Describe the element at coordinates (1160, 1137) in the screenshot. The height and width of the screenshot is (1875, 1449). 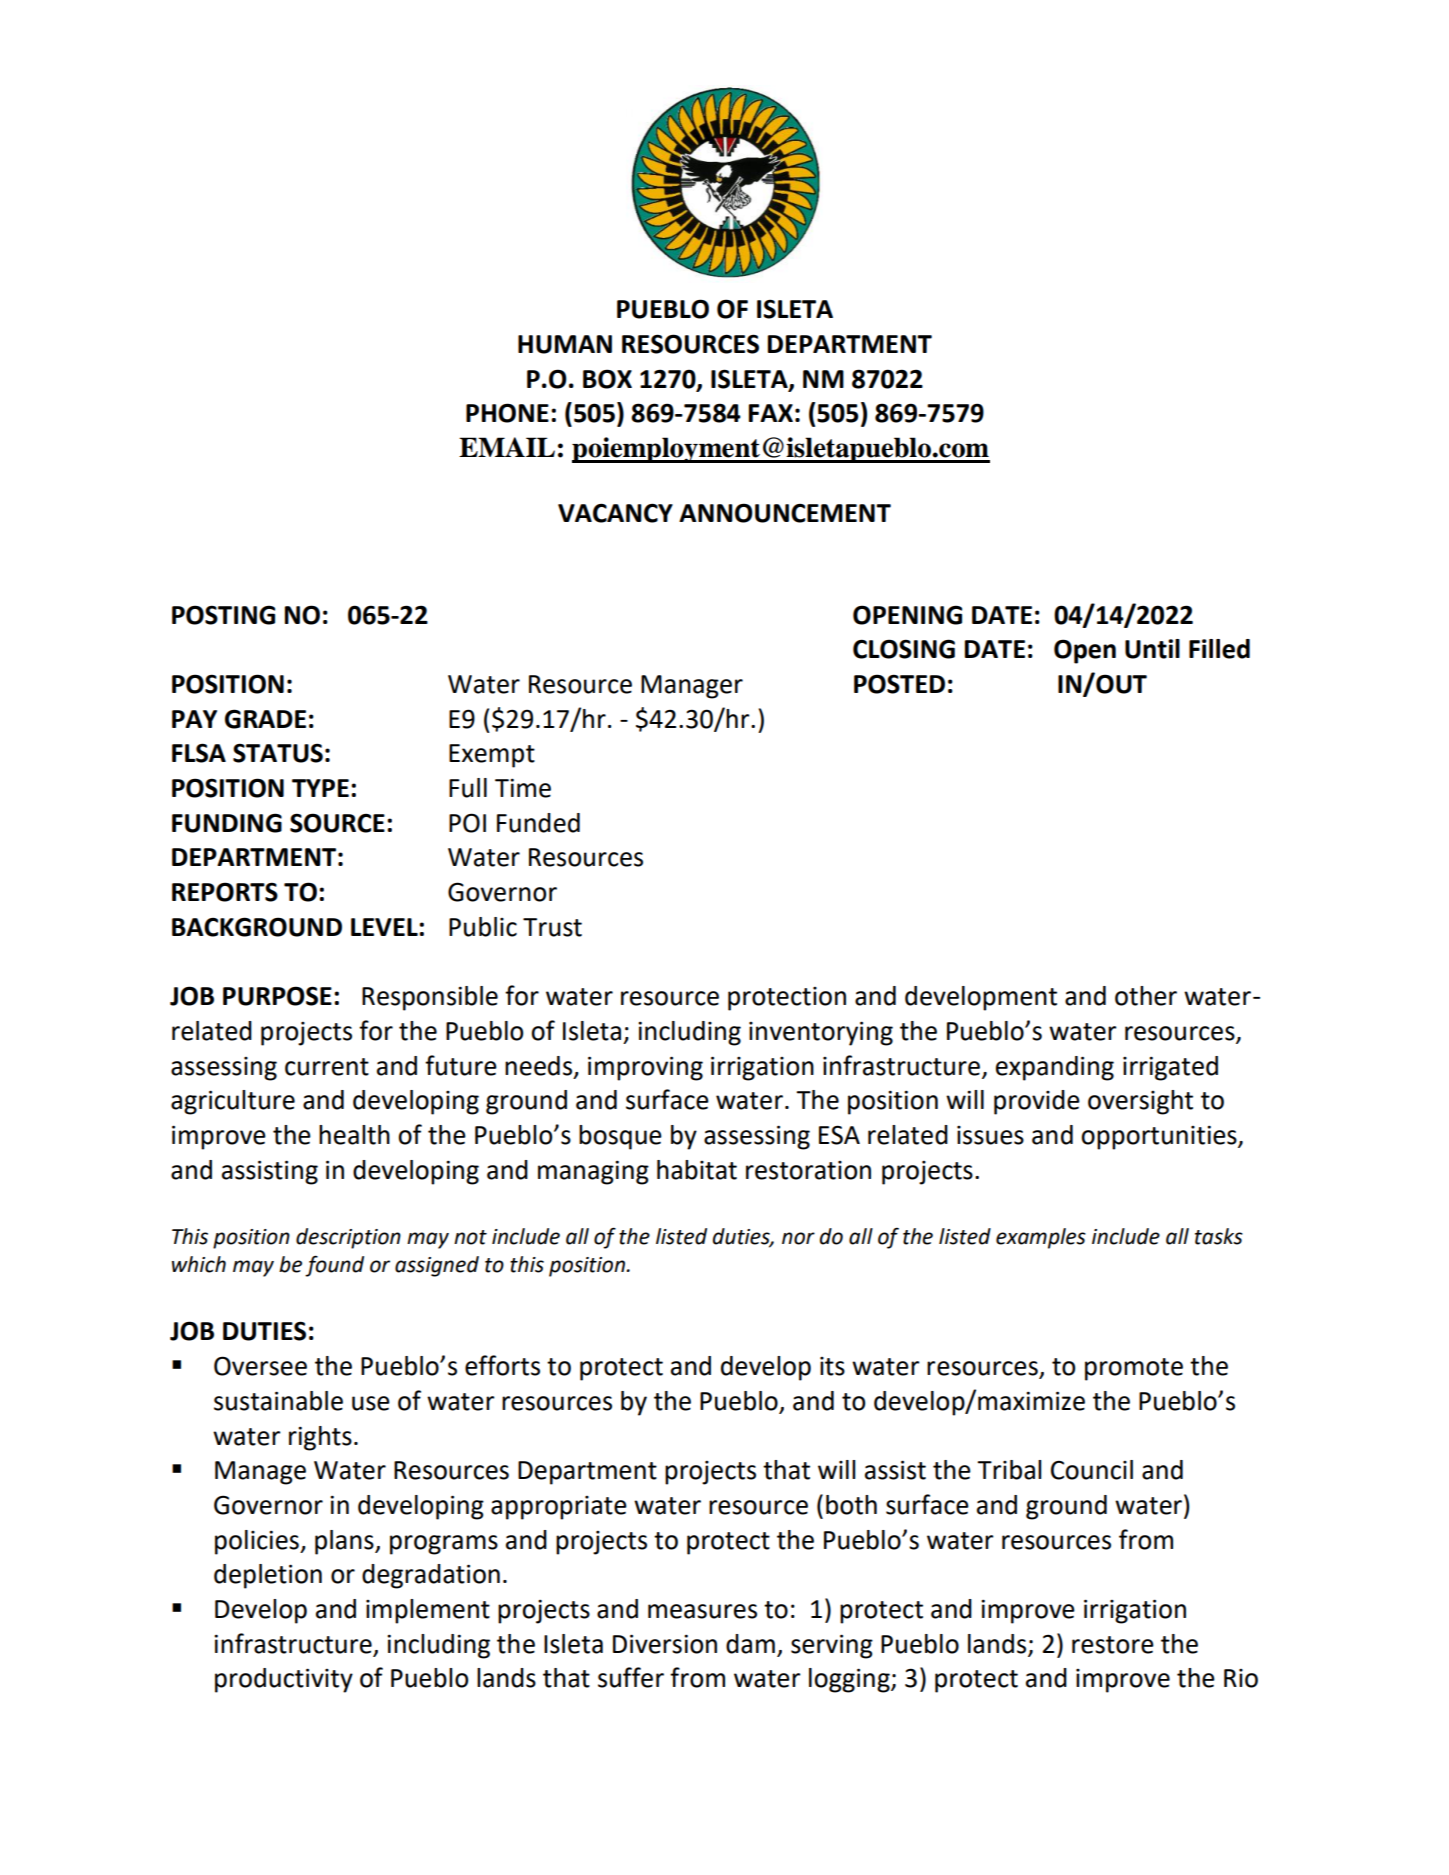
I see `opportunities` at that location.
